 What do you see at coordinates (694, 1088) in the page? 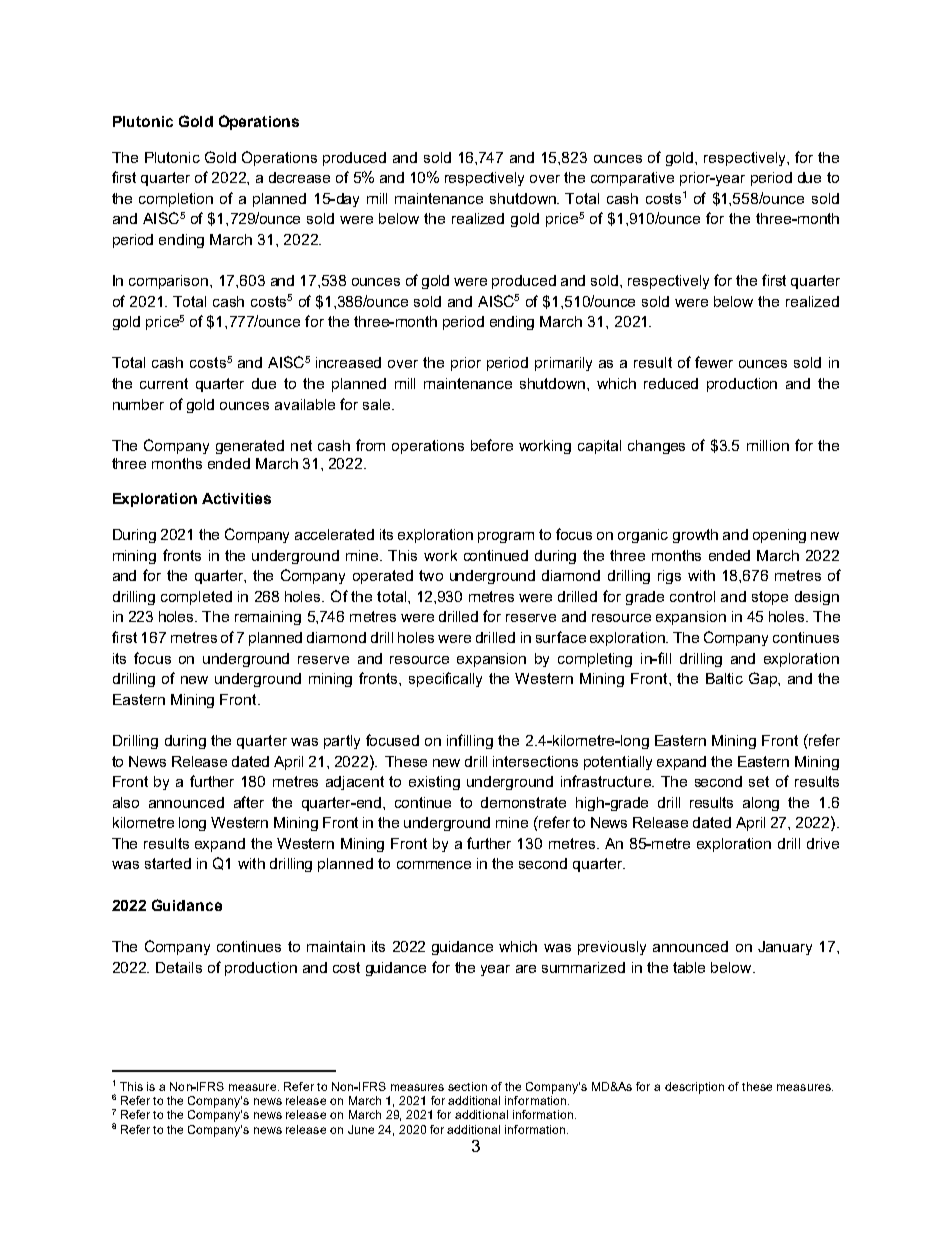
I see `description` at bounding box center [694, 1088].
